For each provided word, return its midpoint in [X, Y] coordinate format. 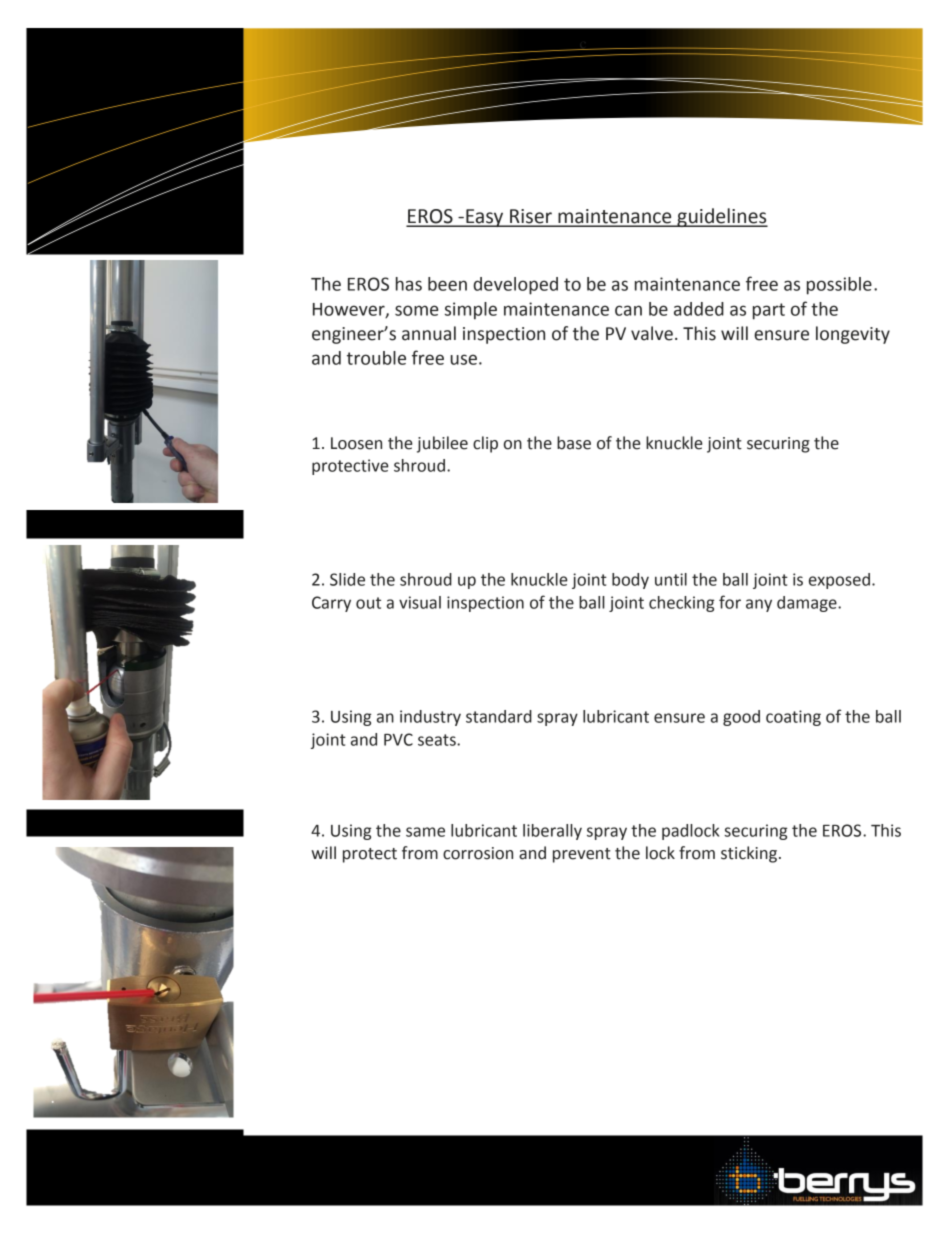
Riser [531, 217]
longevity [853, 335]
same [425, 832]
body [630, 581]
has [409, 284]
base [574, 443]
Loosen [356, 443]
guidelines [721, 217]
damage [808, 604]
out [368, 603]
